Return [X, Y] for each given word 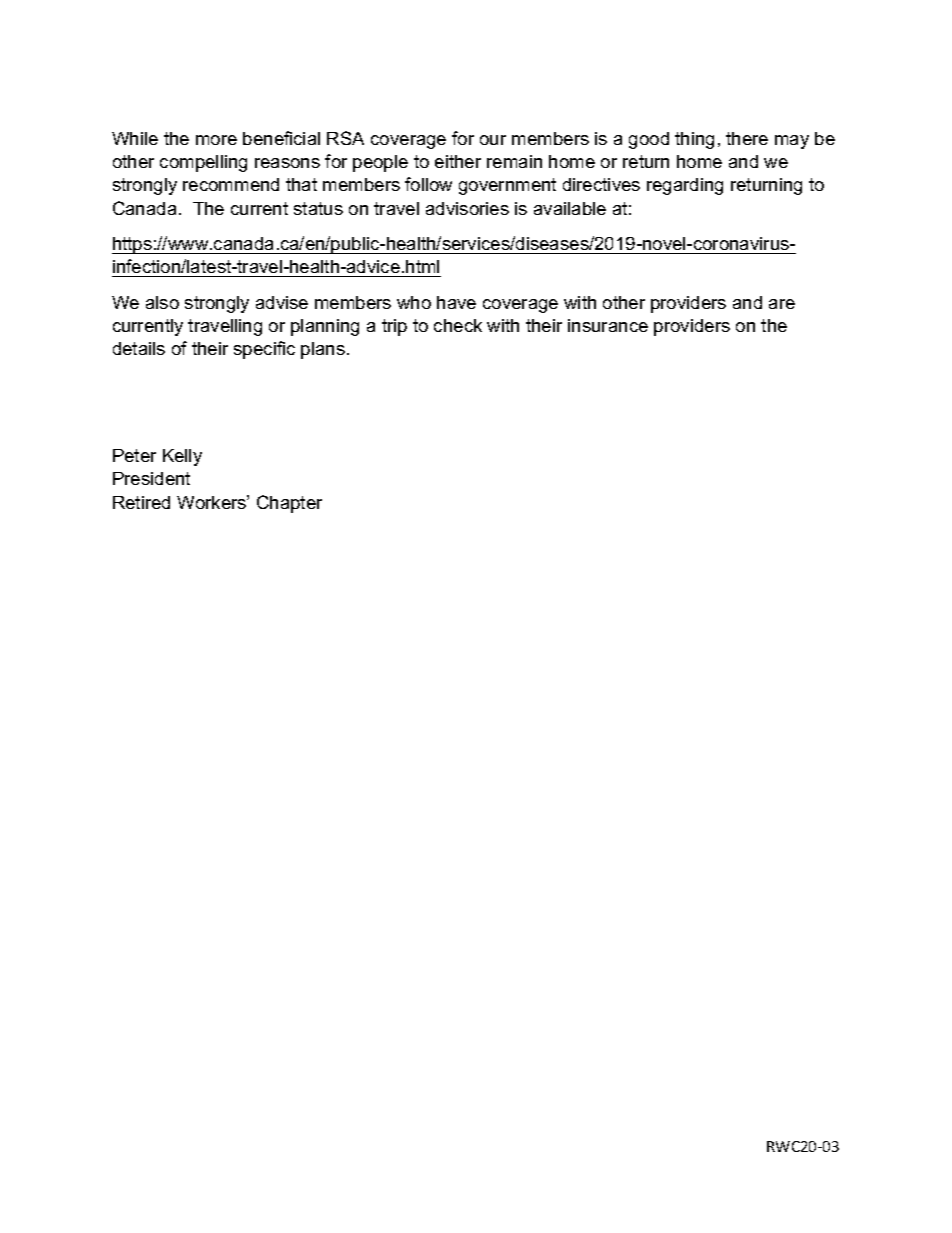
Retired [141, 502]
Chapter [289, 504]
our [493, 140]
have [456, 302]
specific [264, 350]
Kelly [182, 457]
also [162, 302]
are [782, 304]
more [216, 140]
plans [323, 350]
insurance [608, 325]
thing [694, 140]
